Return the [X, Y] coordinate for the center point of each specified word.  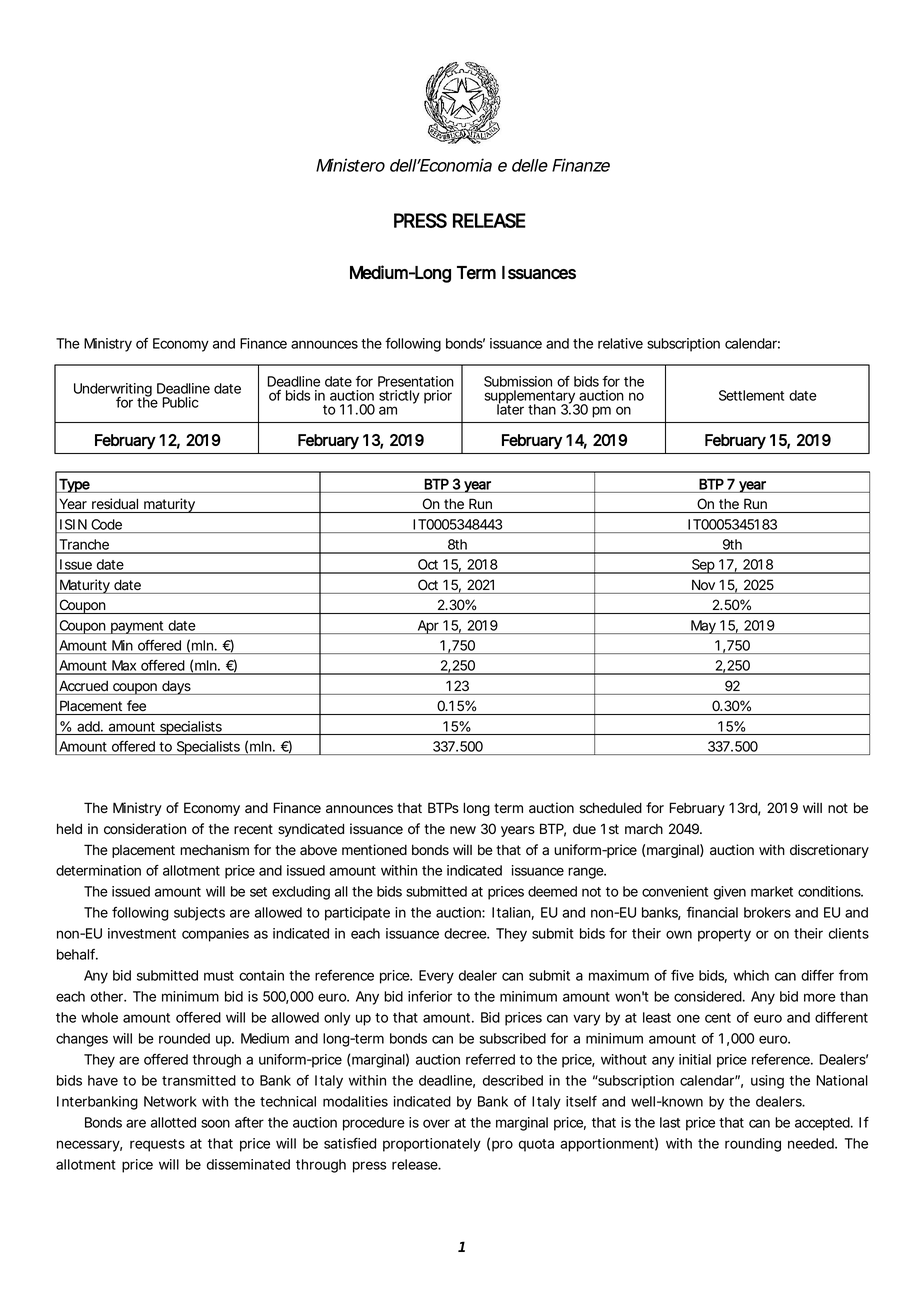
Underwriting [113, 391]
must [219, 976]
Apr [428, 627]
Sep [703, 566]
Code [106, 524]
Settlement [751, 395]
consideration [145, 829]
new [463, 830]
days [176, 687]
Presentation [416, 381]
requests [157, 1145]
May [703, 627]
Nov [703, 585]
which [751, 975]
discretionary [829, 851]
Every [436, 977]
